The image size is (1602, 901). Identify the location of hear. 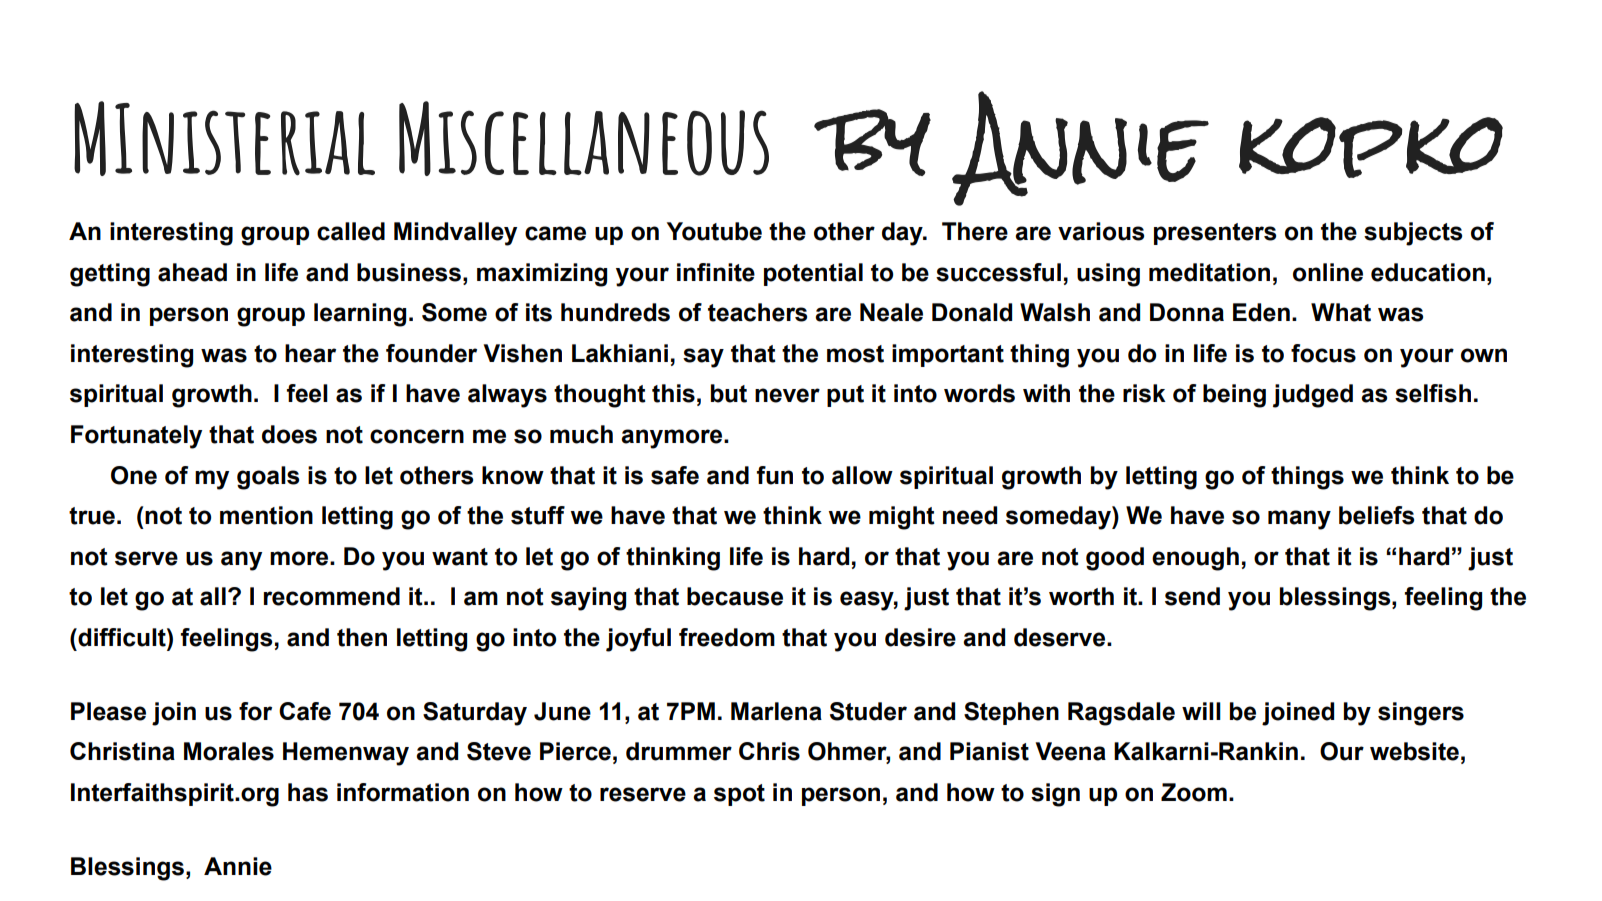
(310, 353).
